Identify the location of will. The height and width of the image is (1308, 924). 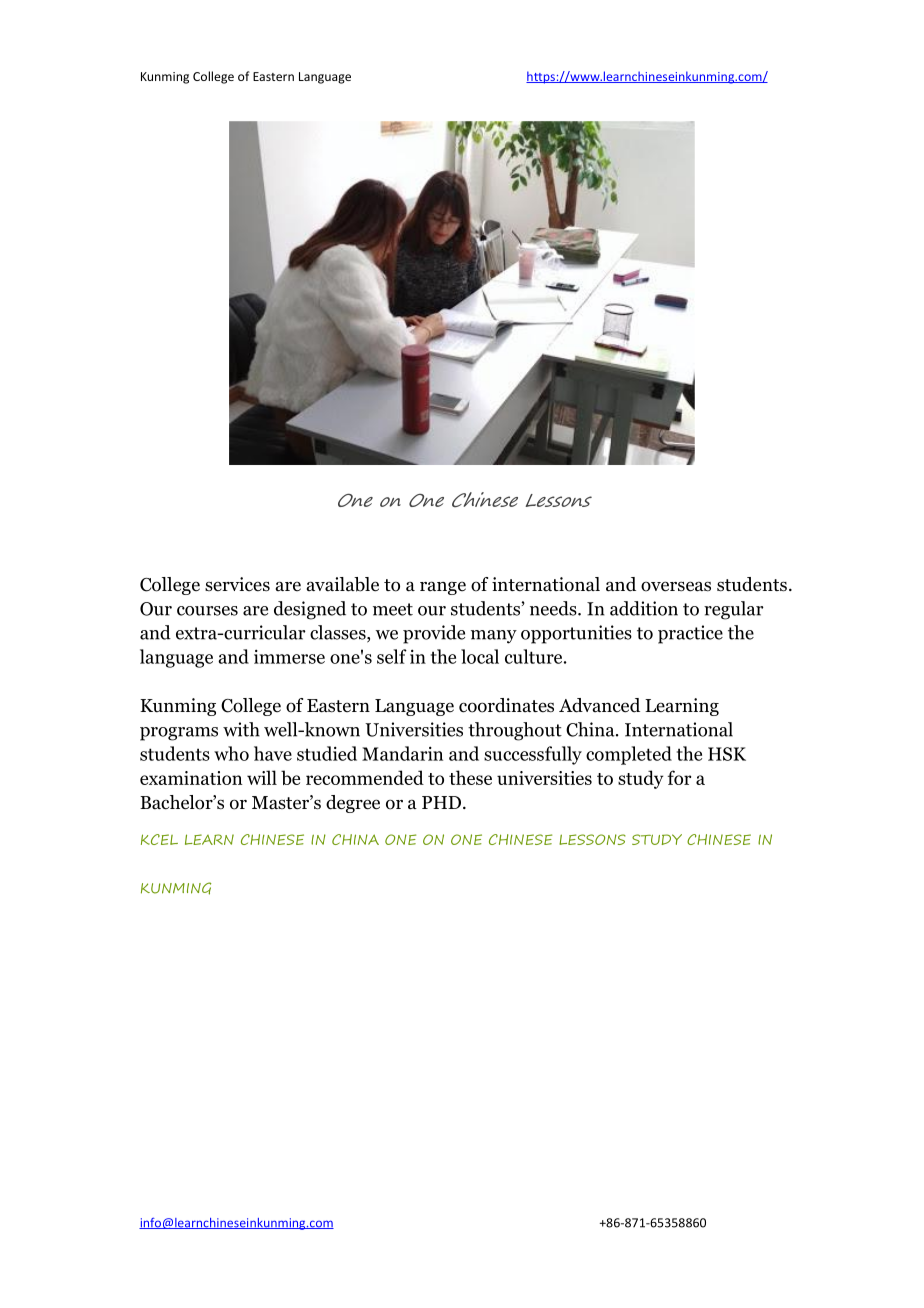
(262, 777).
